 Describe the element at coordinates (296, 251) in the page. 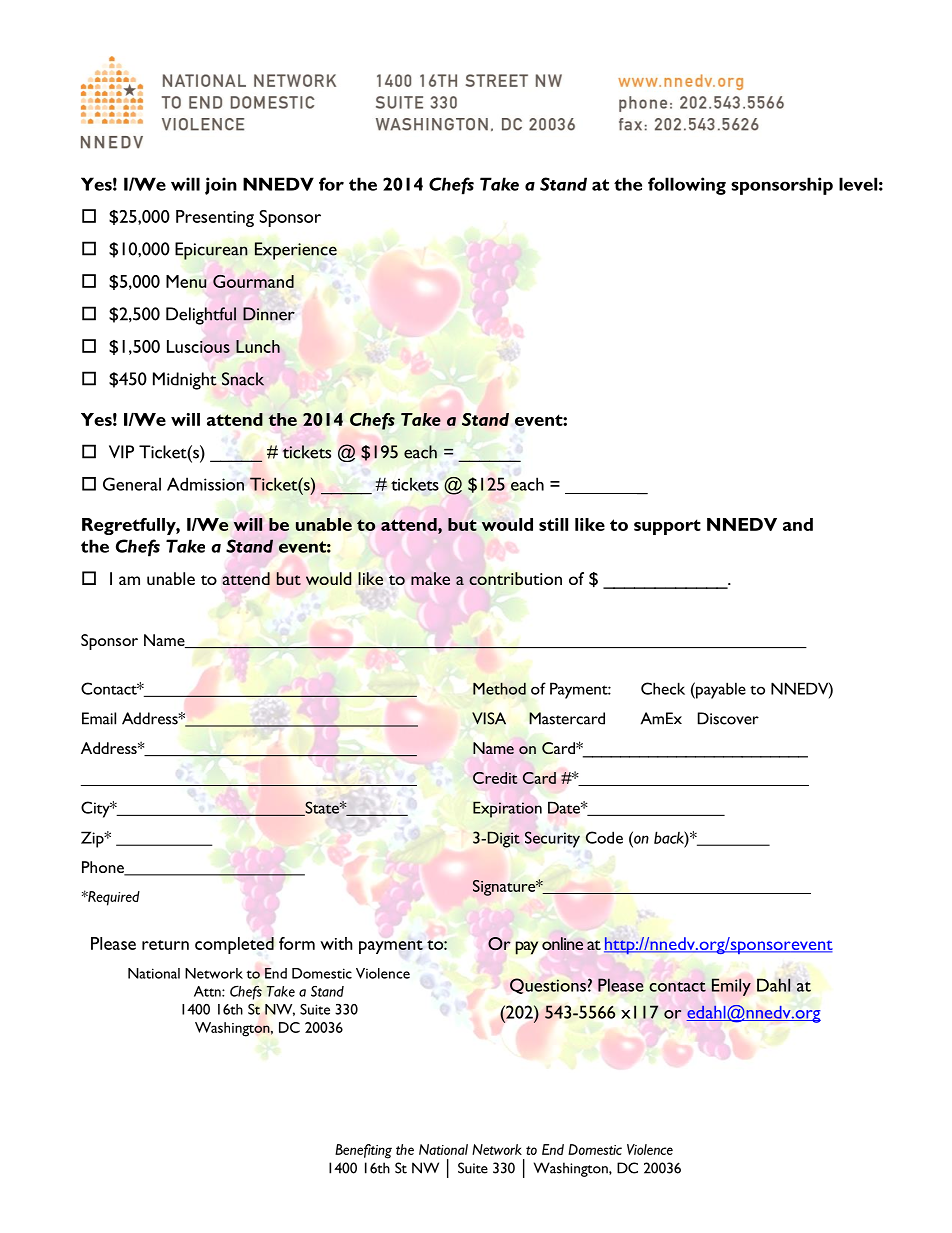

I see `Experience` at that location.
